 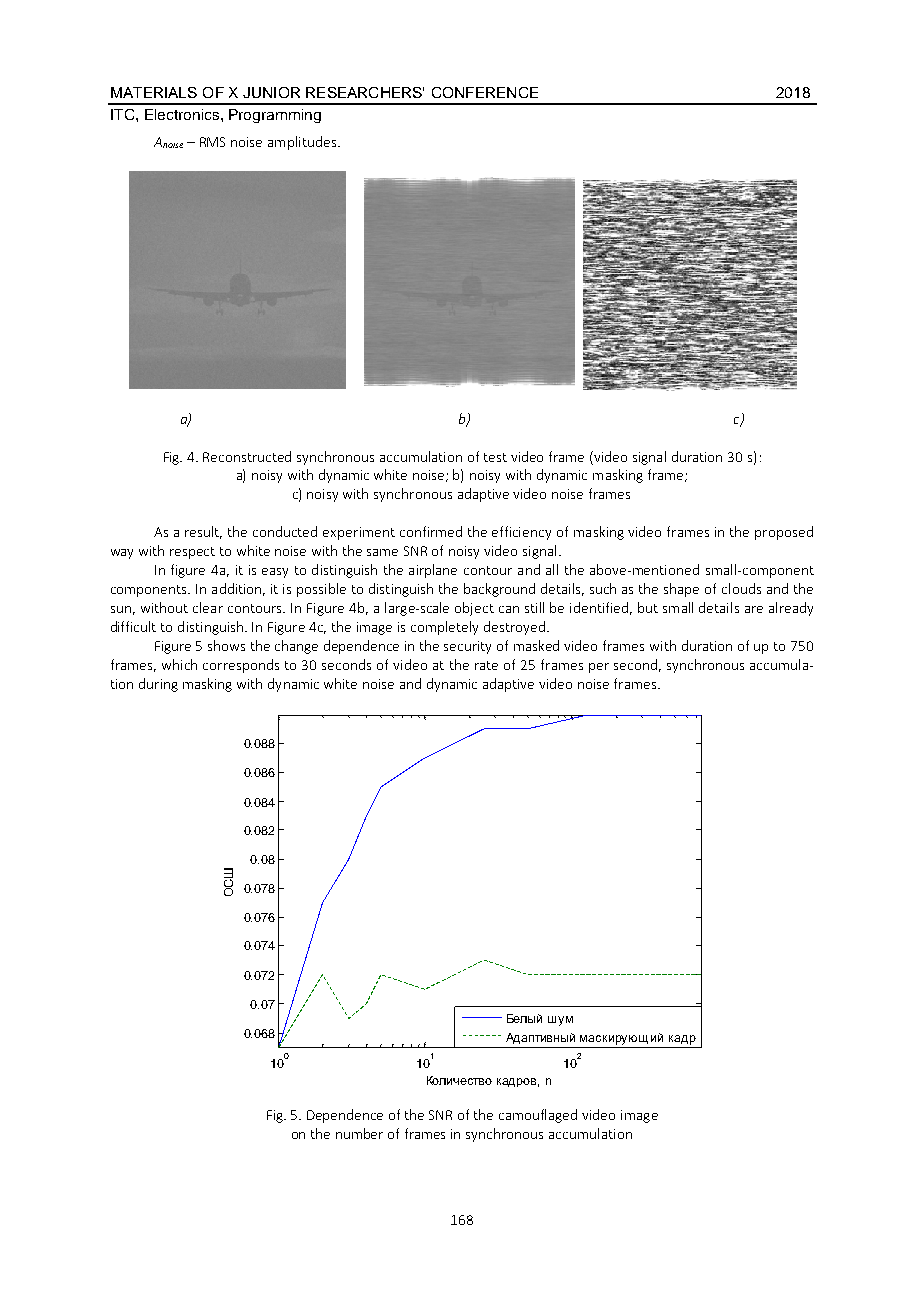 What do you see at coordinates (359, 1133) in the page?
I see `number` at bounding box center [359, 1133].
